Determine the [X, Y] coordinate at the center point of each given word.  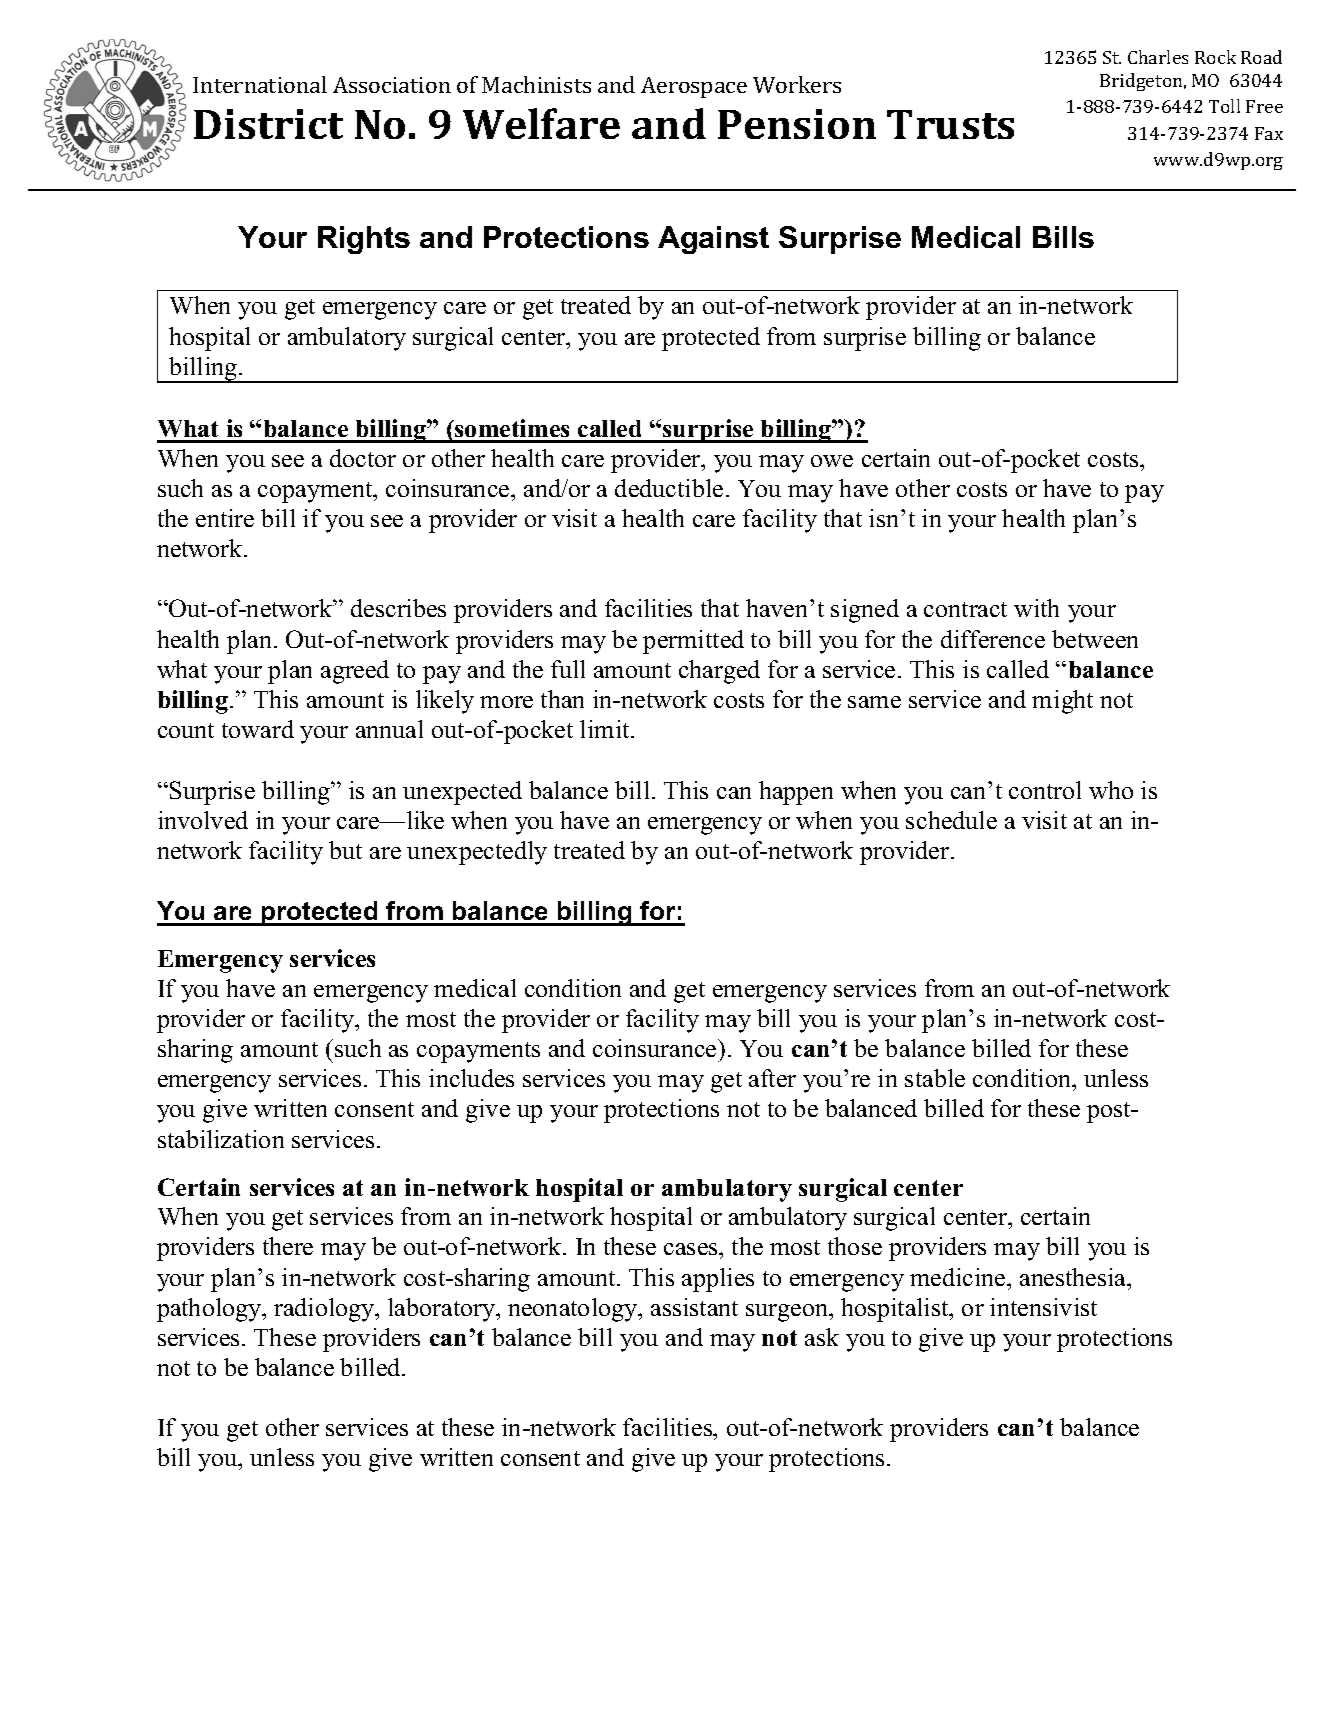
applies [718, 1280]
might [1062, 702]
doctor [363, 458]
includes [471, 1078]
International [260, 84]
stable [935, 1078]
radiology [325, 1310]
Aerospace [694, 87]
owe [832, 461]
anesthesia [1074, 1277]
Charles [1158, 57]
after [772, 1078]
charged [719, 672]
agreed [355, 672]
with [1036, 608]
